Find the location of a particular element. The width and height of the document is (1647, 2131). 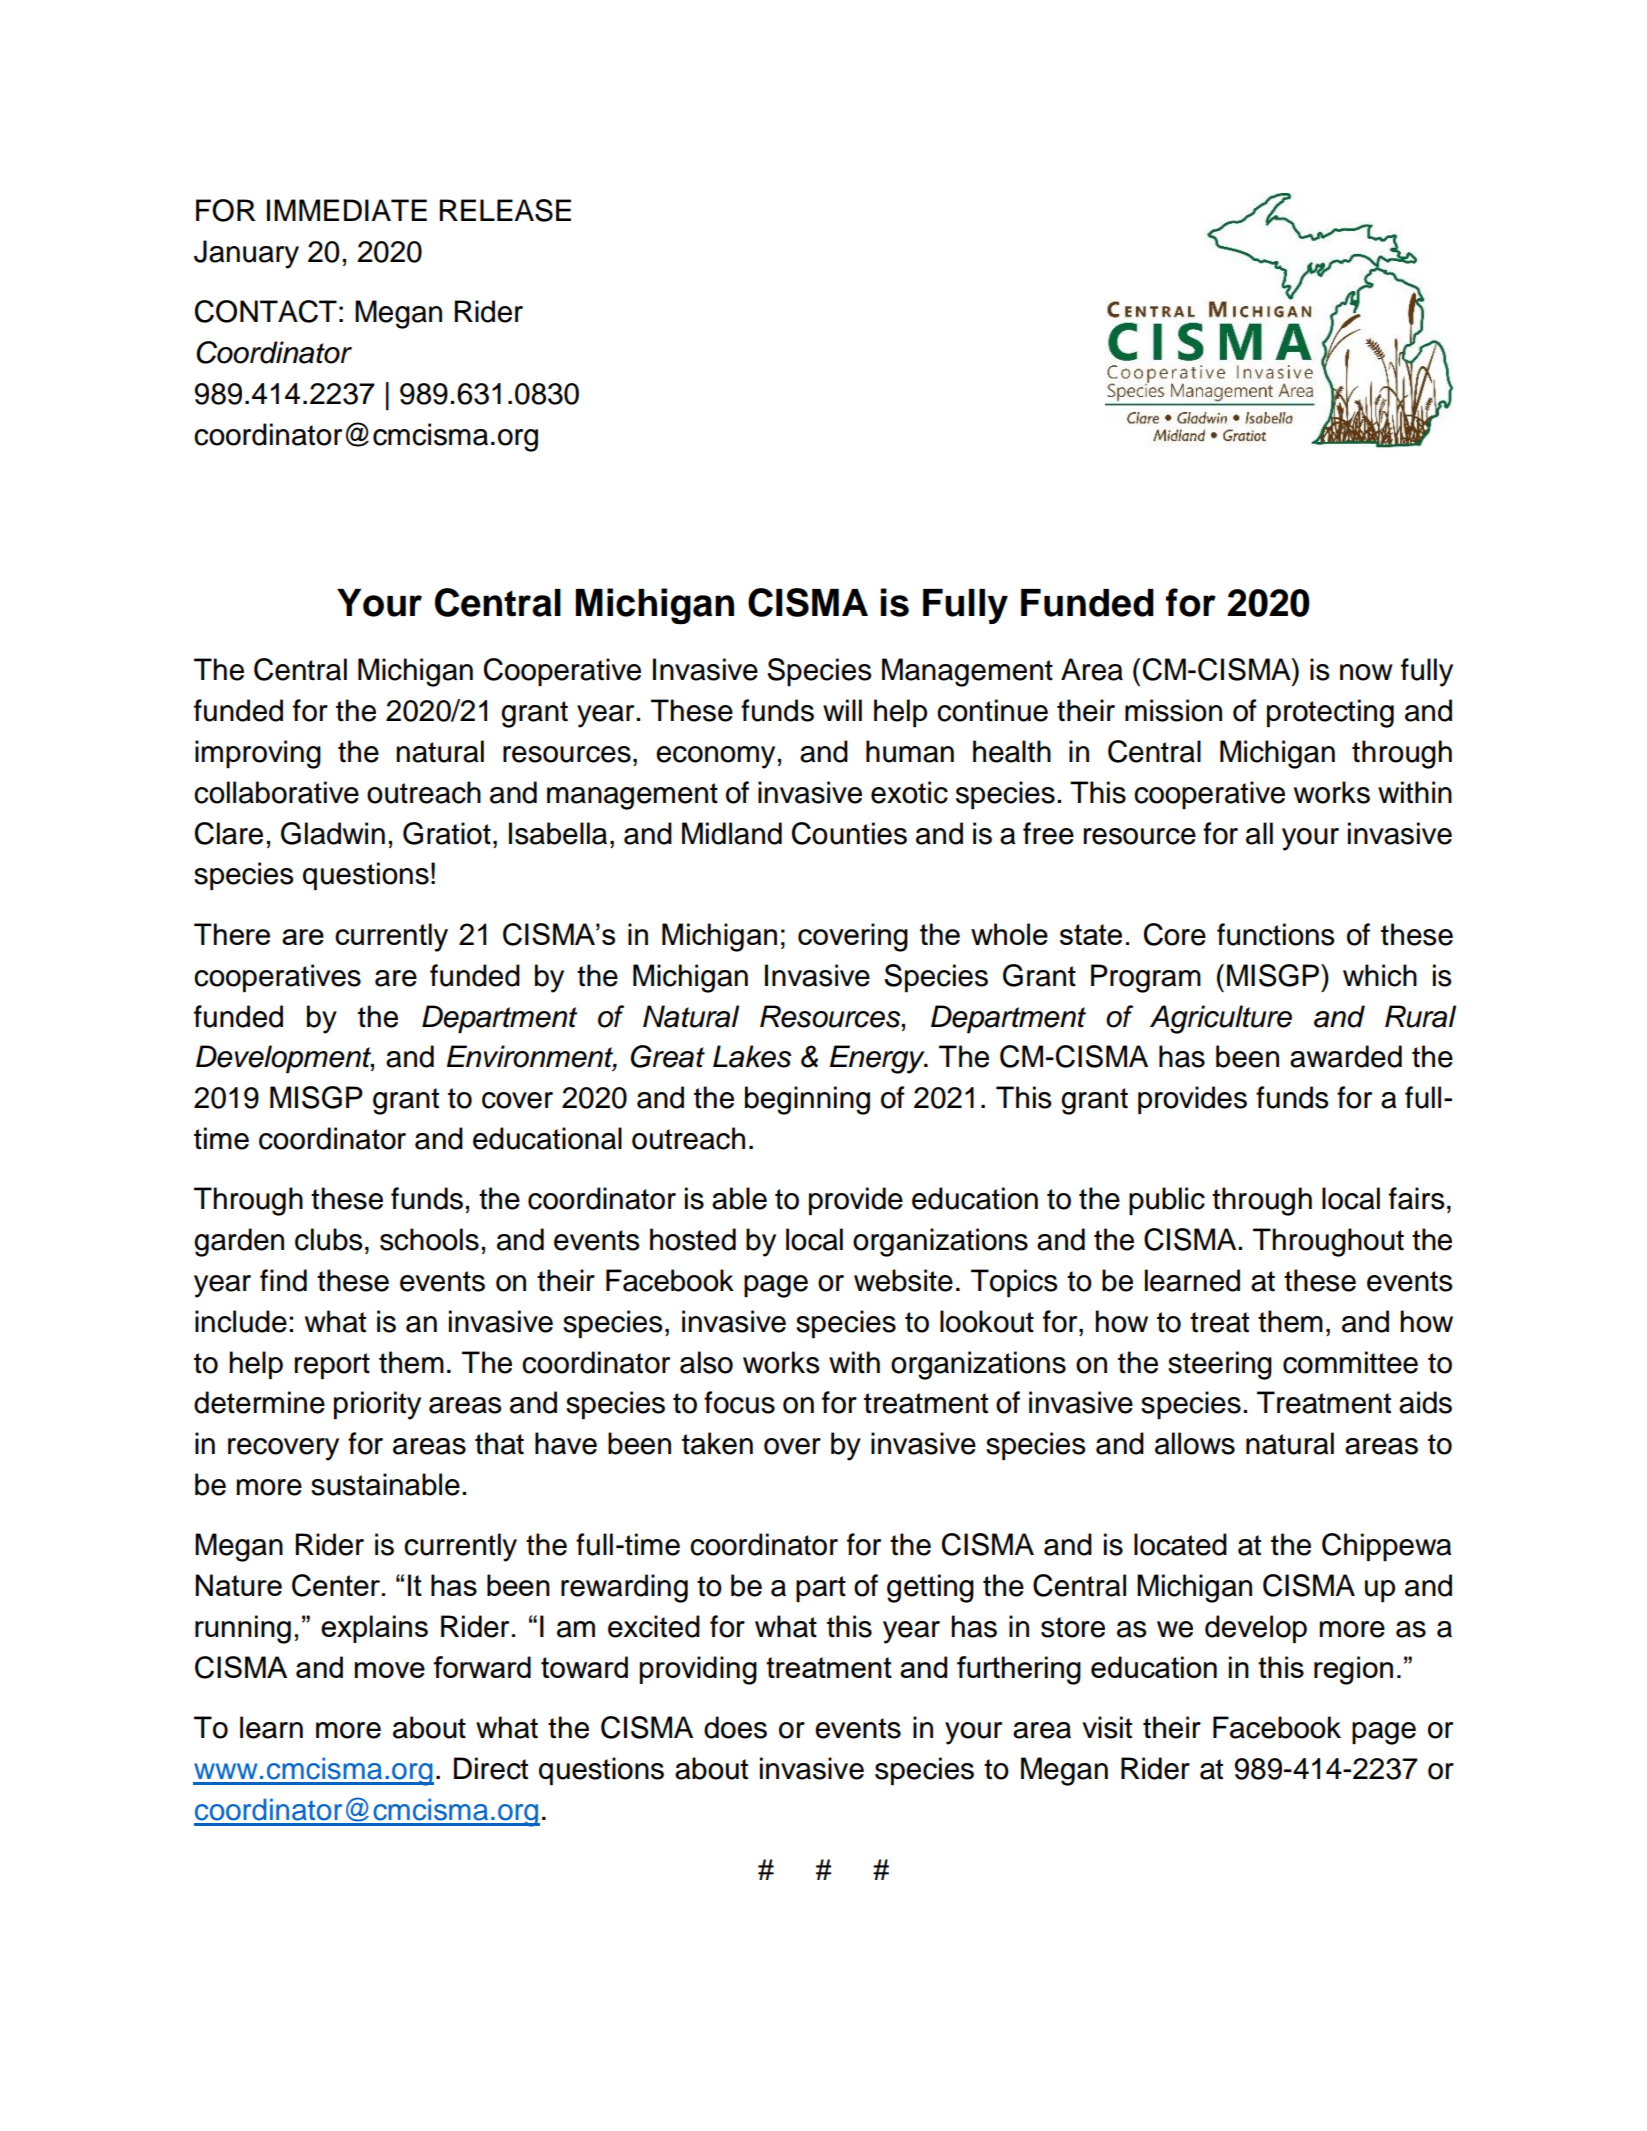

public is located at coordinates (1167, 1201).
